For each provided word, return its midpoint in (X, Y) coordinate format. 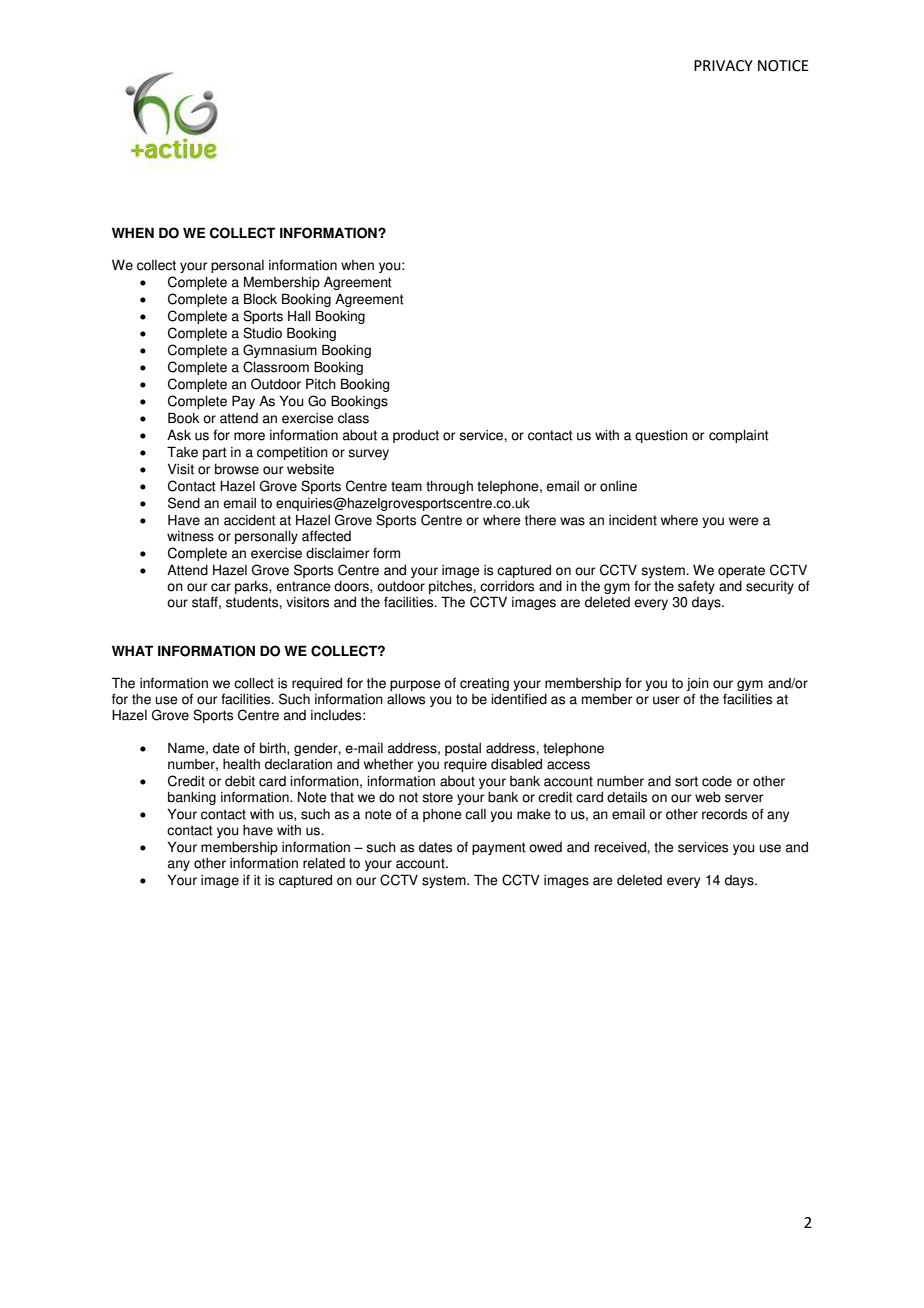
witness (190, 536)
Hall (299, 316)
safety (696, 587)
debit (240, 781)
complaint (739, 436)
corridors (507, 586)
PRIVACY (723, 66)
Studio (262, 333)
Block (260, 299)
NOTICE (783, 66)
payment (499, 848)
